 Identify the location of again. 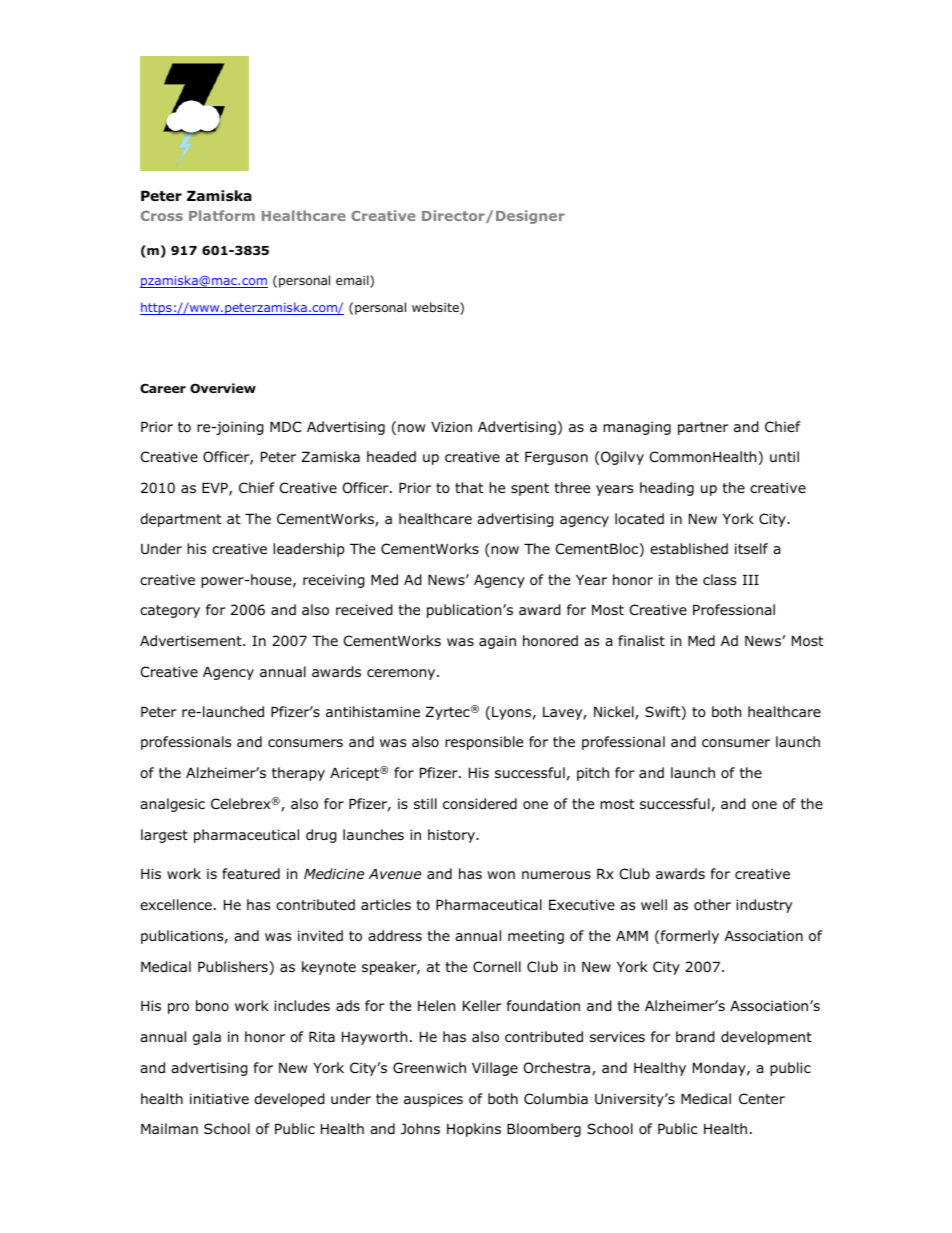
(497, 642).
